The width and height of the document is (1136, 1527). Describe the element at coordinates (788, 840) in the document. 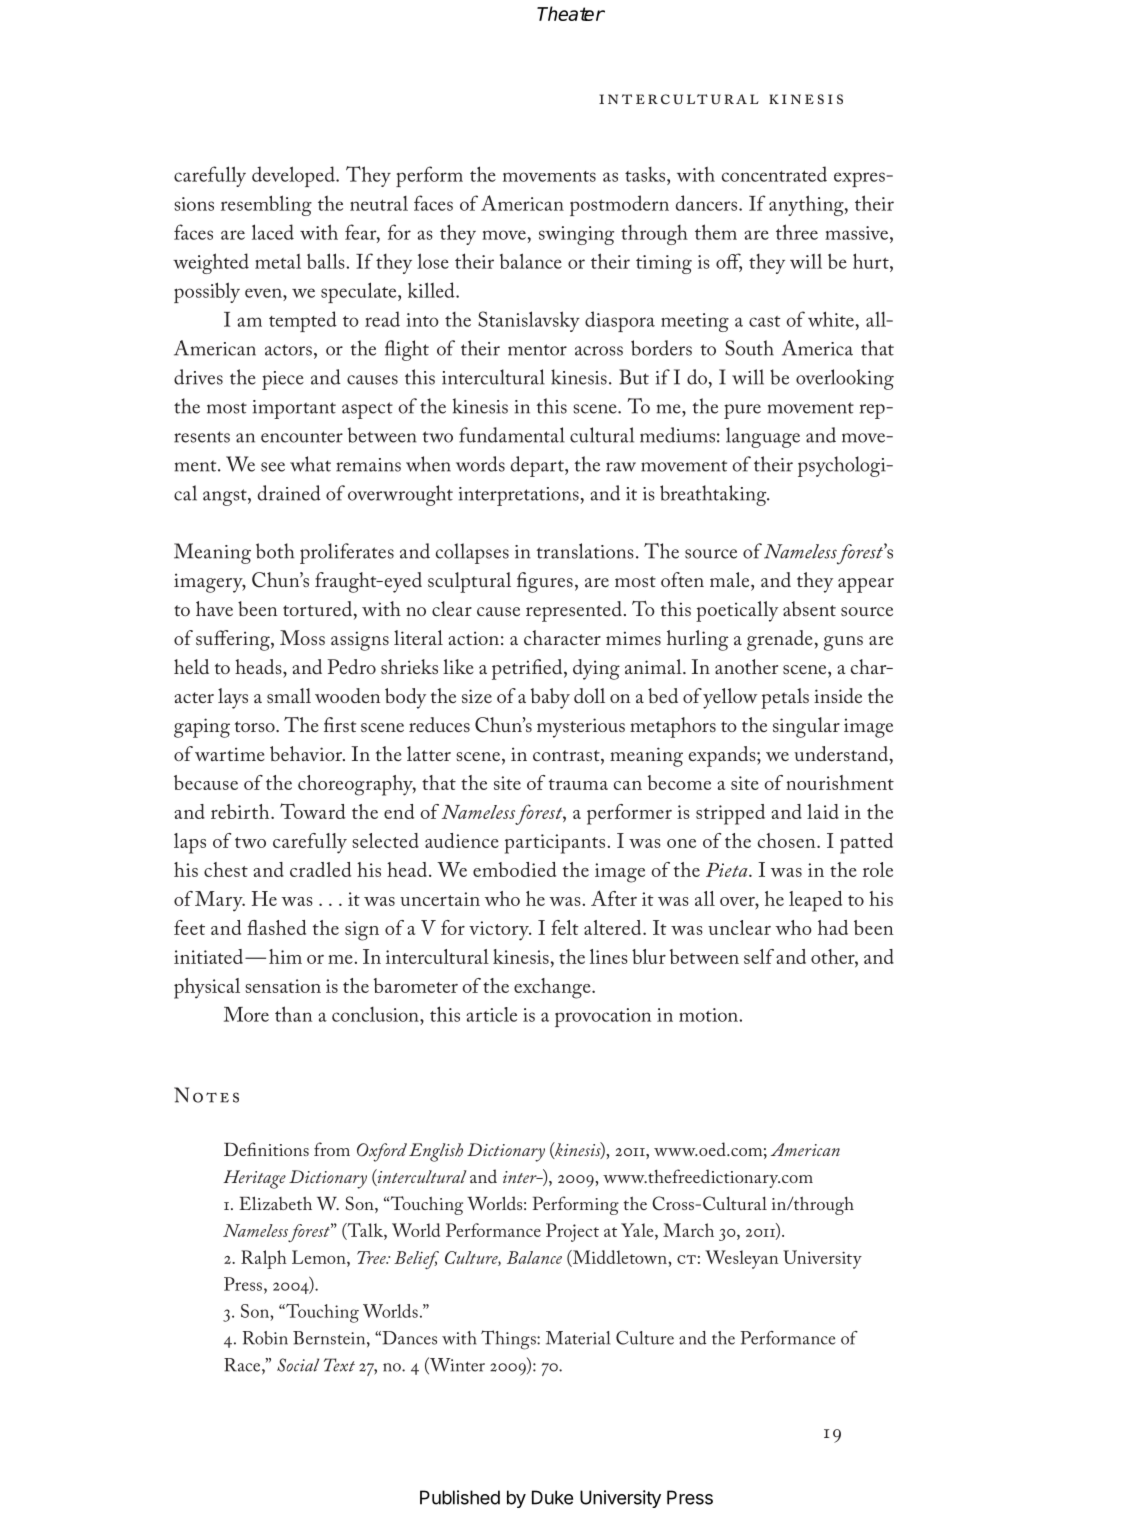

I see `chosen` at that location.
